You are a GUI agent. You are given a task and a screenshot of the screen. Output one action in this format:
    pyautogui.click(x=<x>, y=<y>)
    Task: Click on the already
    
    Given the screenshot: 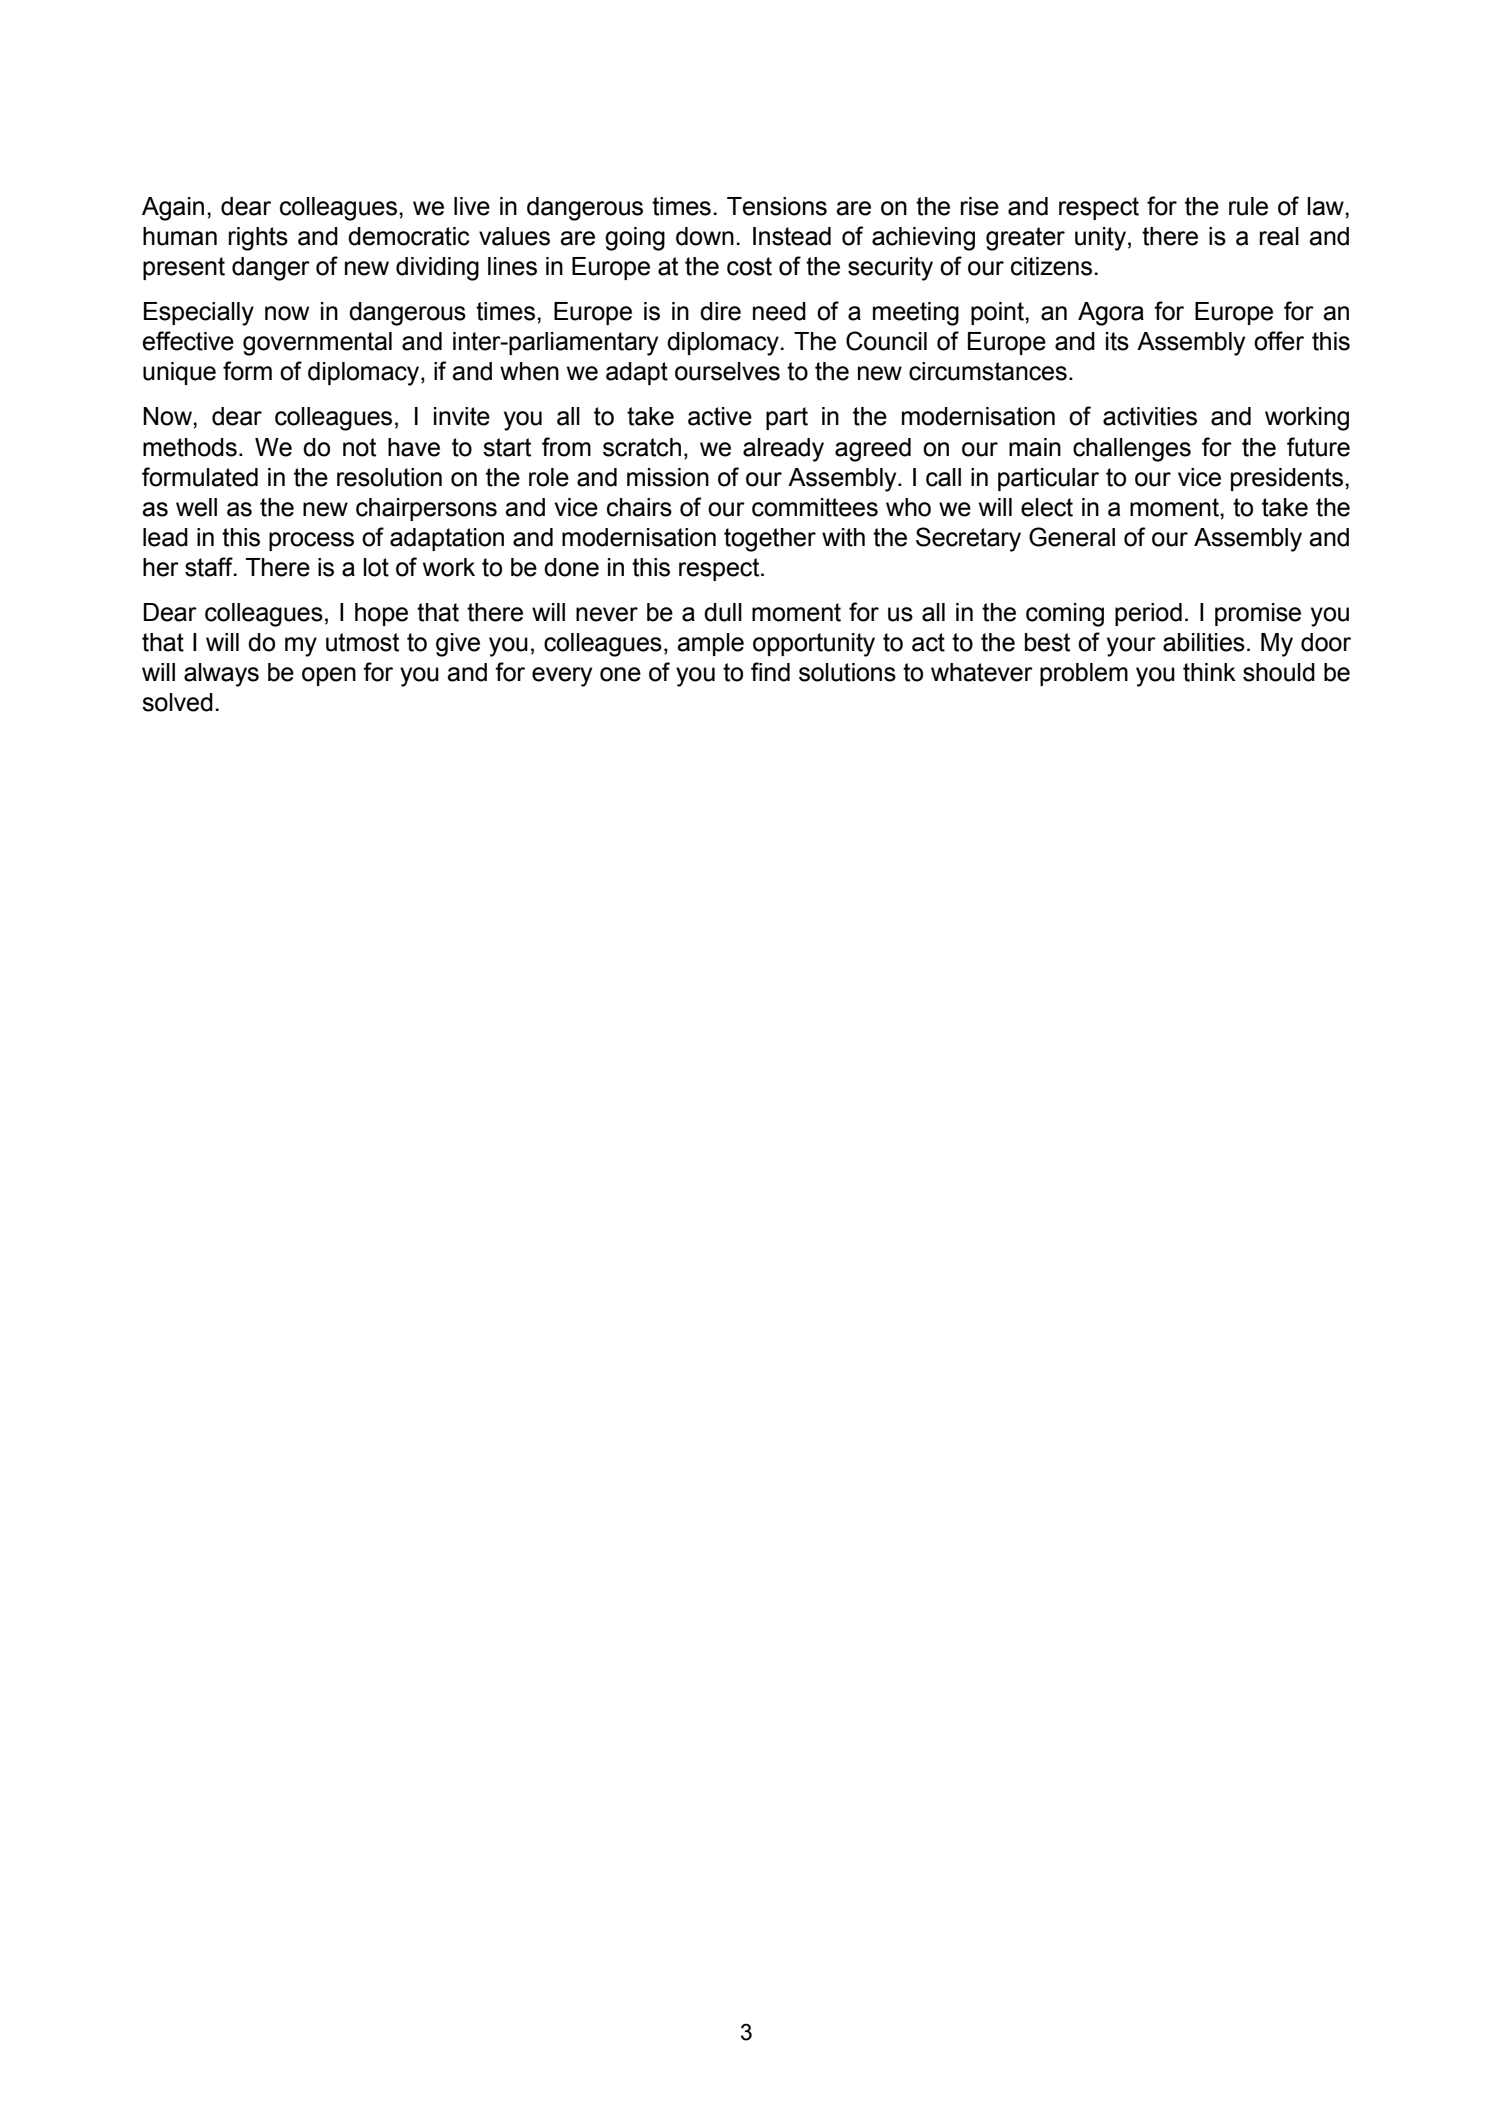 What is the action you would take?
    pyautogui.click(x=783, y=450)
